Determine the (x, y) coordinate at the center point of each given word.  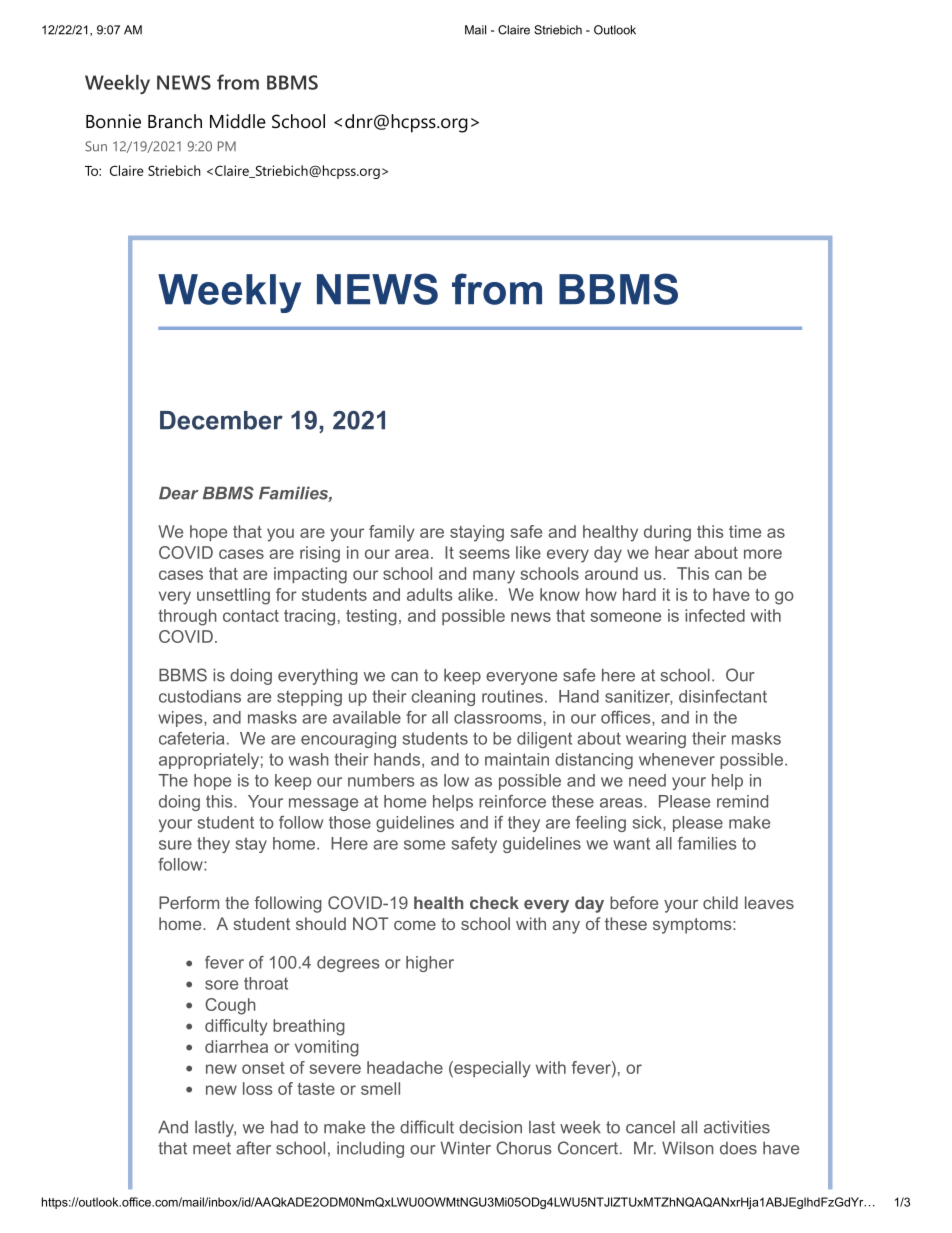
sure (175, 845)
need (647, 780)
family (392, 533)
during (667, 533)
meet (212, 1148)
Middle (238, 121)
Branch (175, 121)
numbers (381, 780)
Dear (179, 493)
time (745, 531)
